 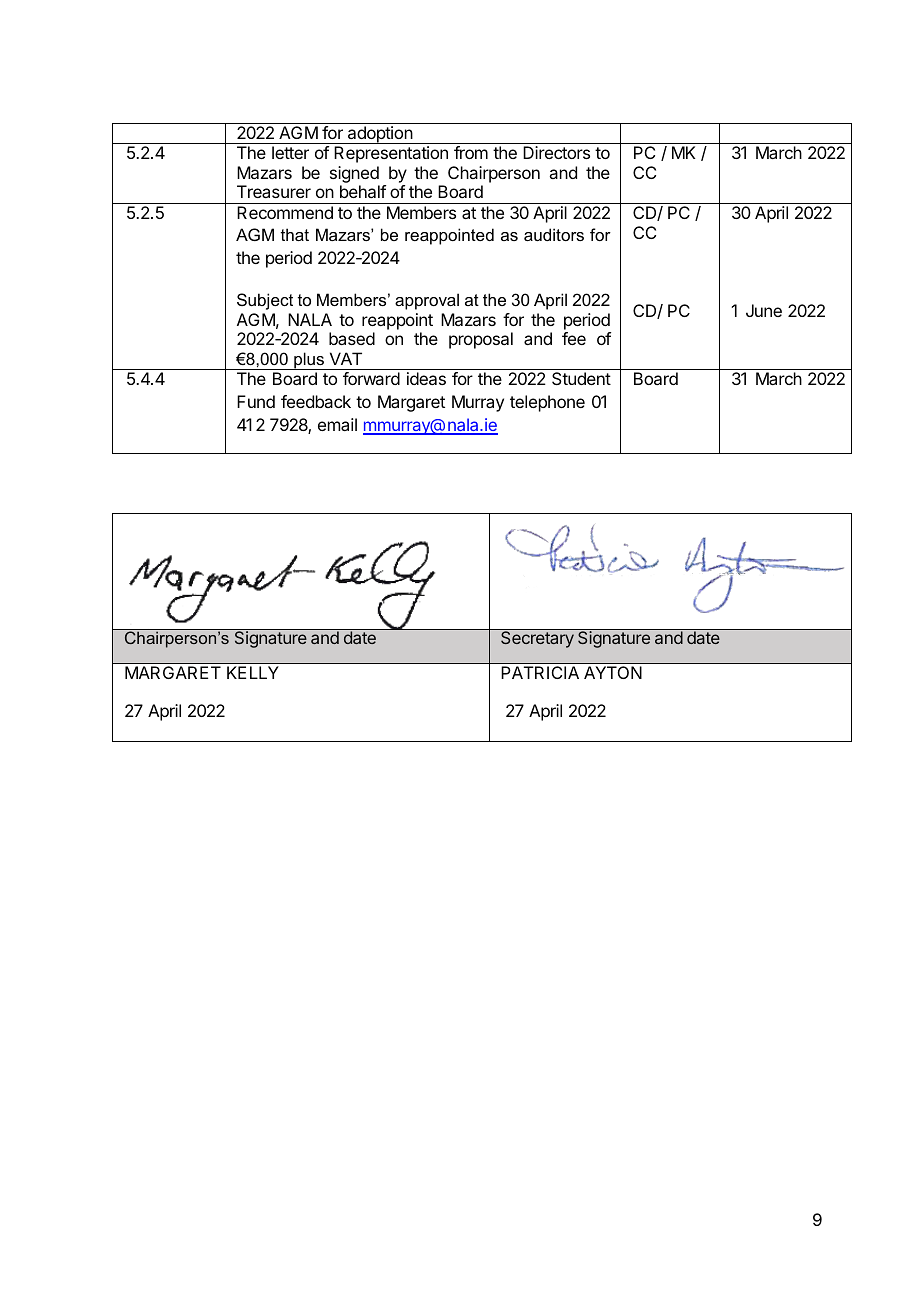 What do you see at coordinates (537, 638) in the page?
I see `Secretary` at bounding box center [537, 638].
